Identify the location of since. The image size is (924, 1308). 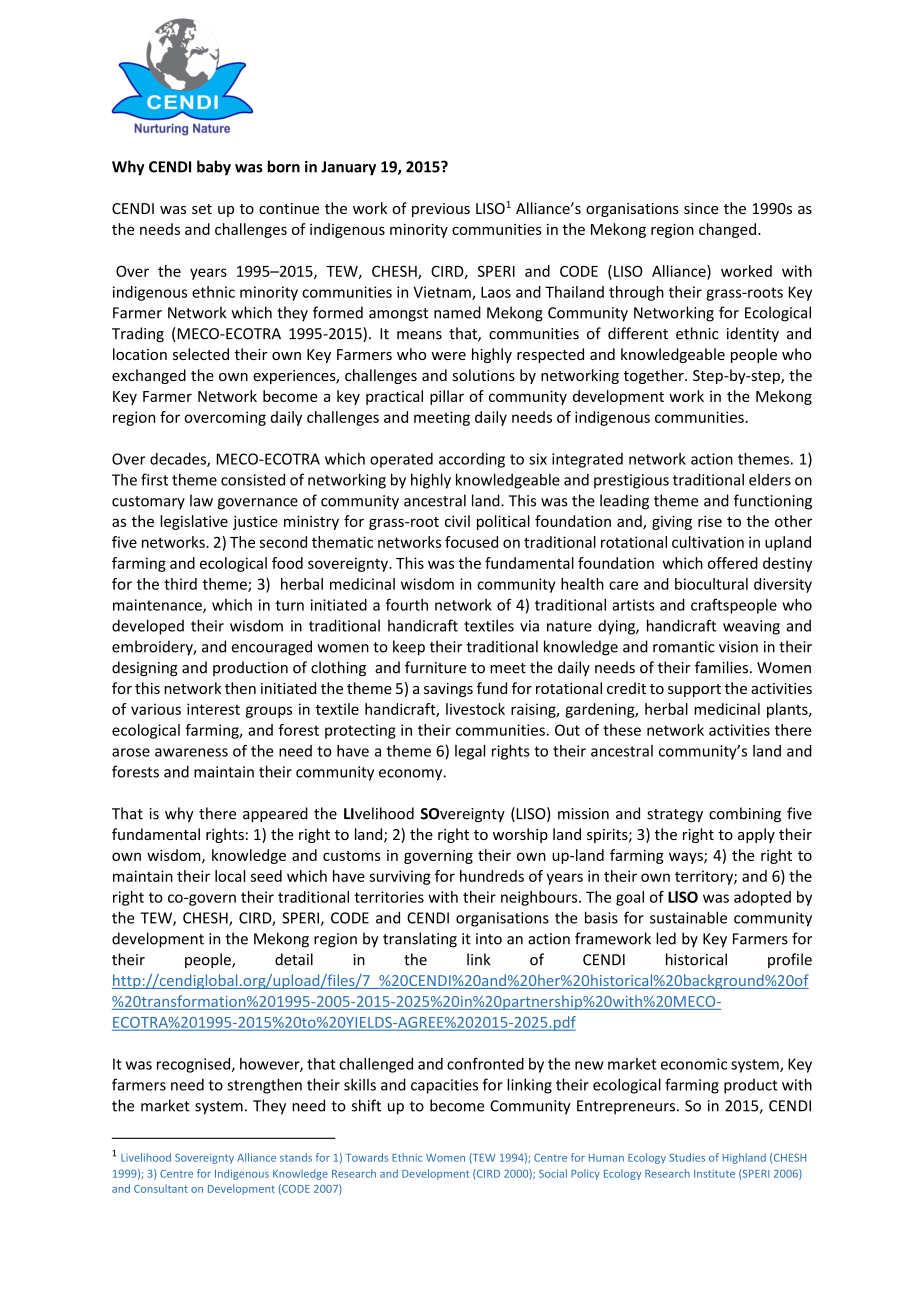
(701, 208).
